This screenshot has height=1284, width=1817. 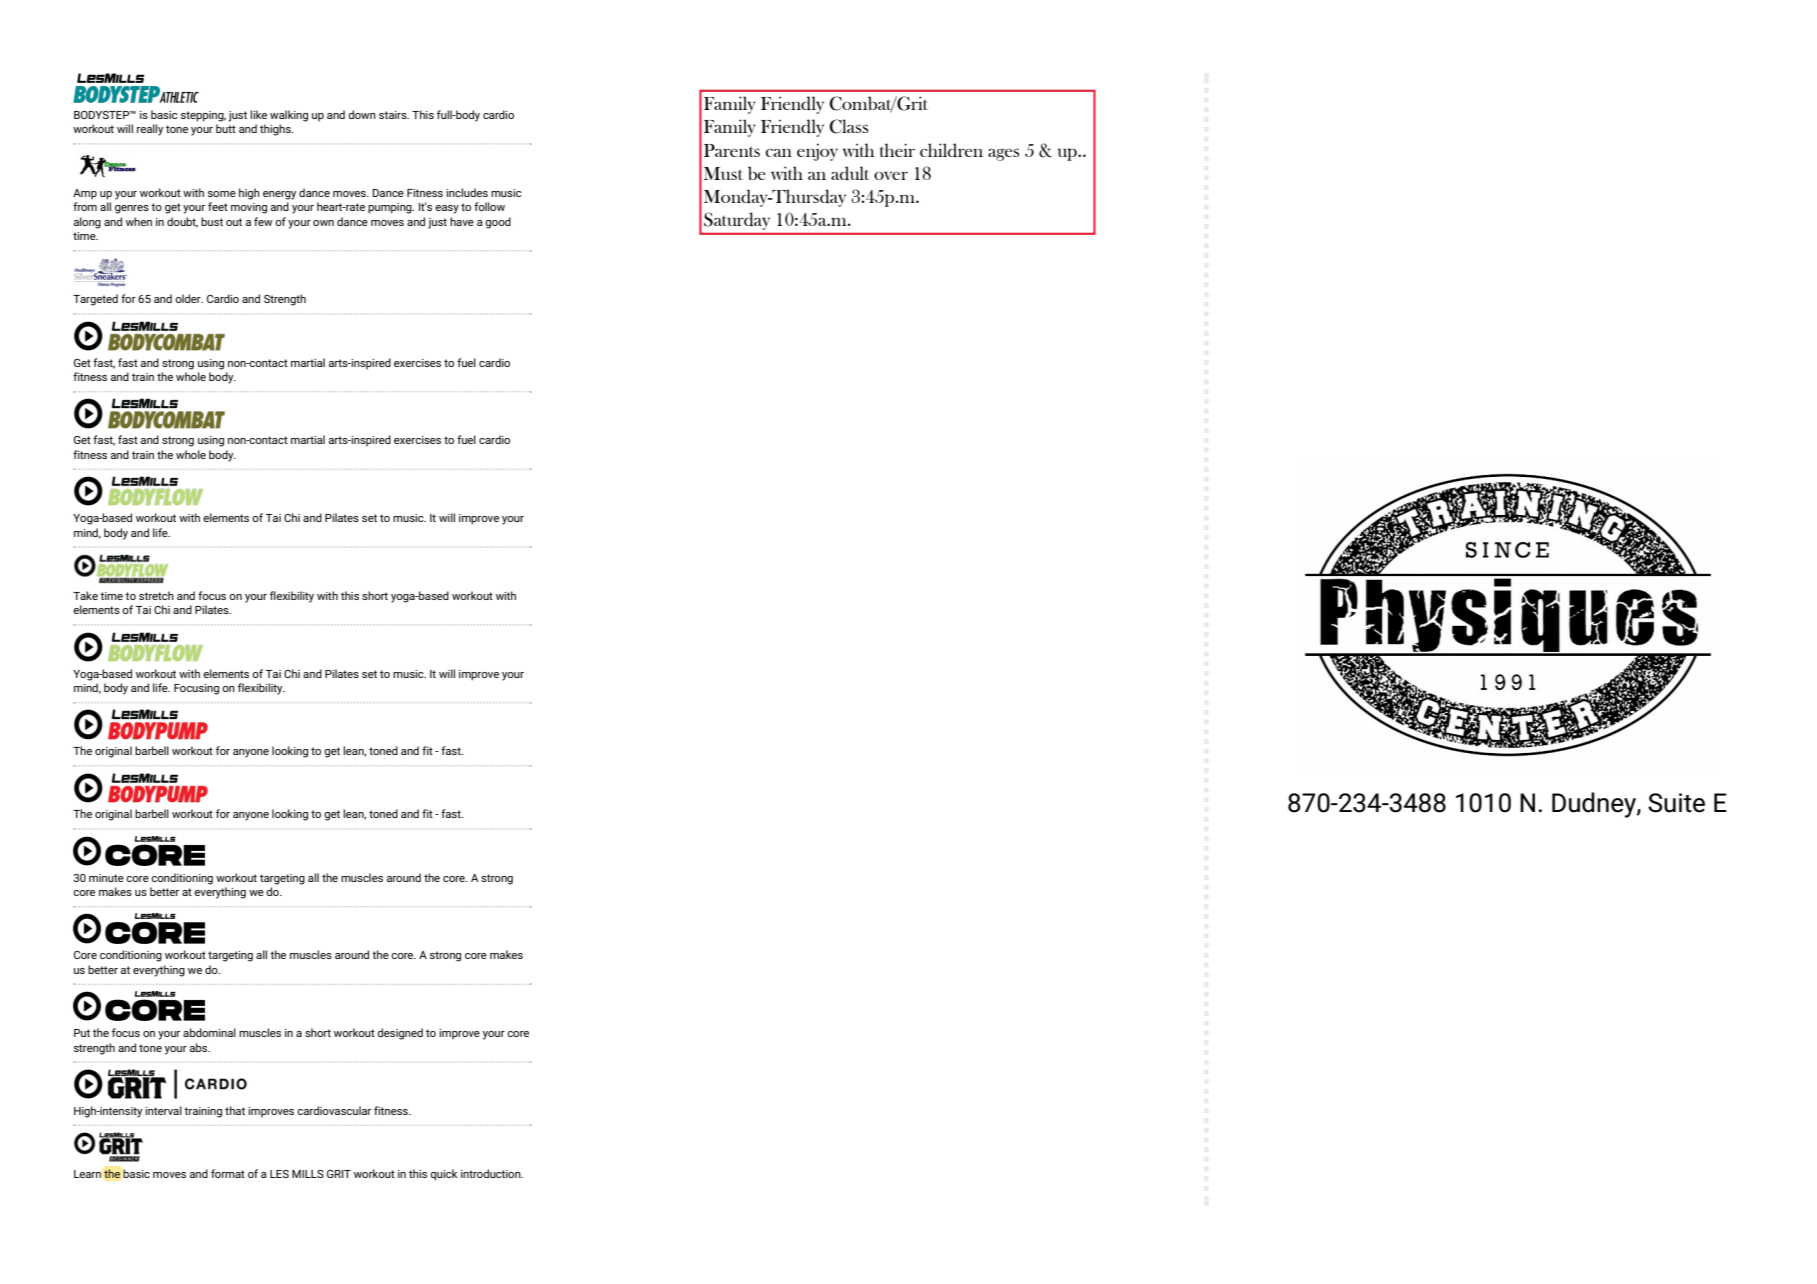 What do you see at coordinates (226, 128) in the screenshot?
I see `butt` at bounding box center [226, 128].
